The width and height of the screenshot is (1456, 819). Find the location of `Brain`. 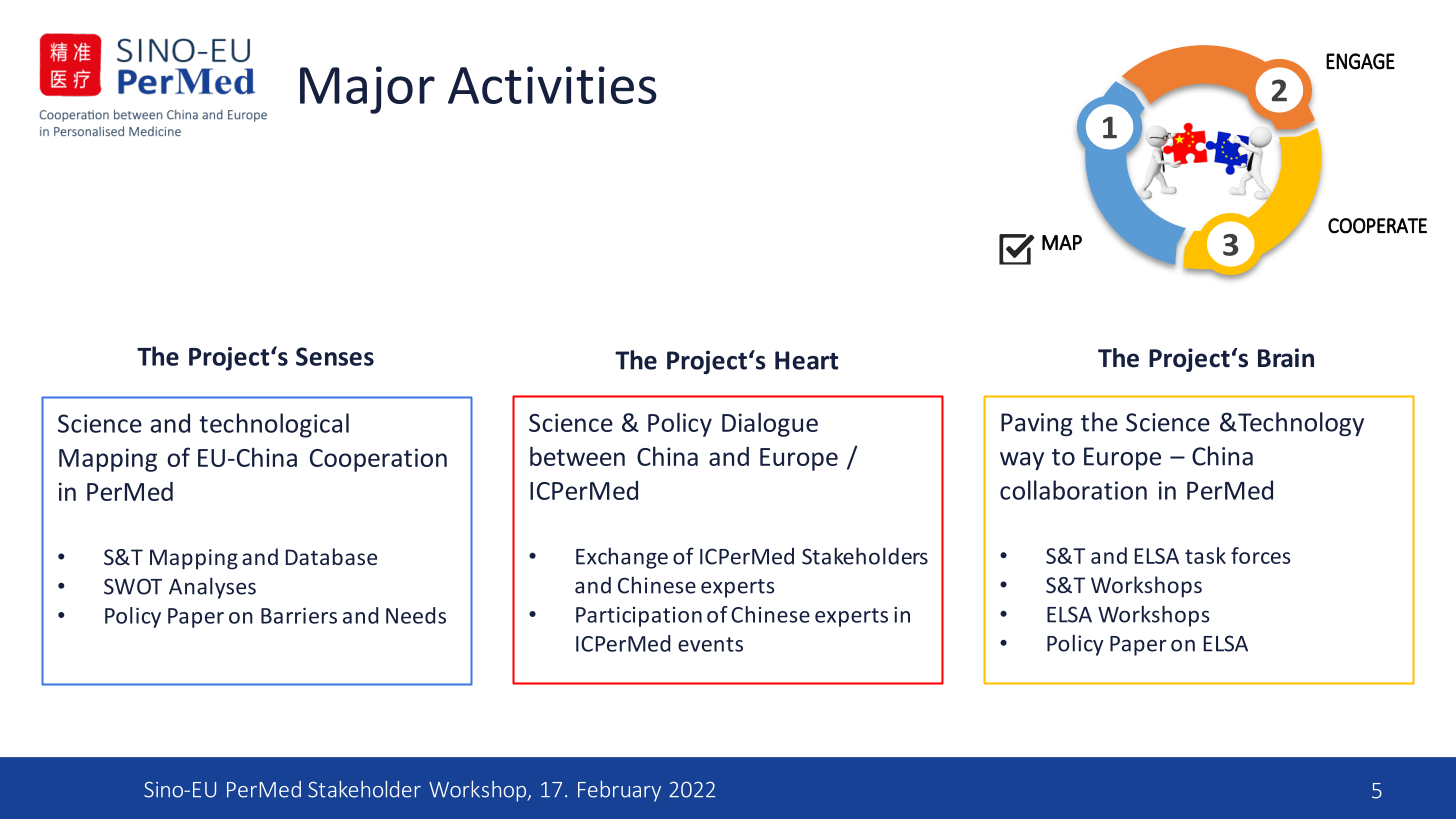

Brain is located at coordinates (1286, 358).
